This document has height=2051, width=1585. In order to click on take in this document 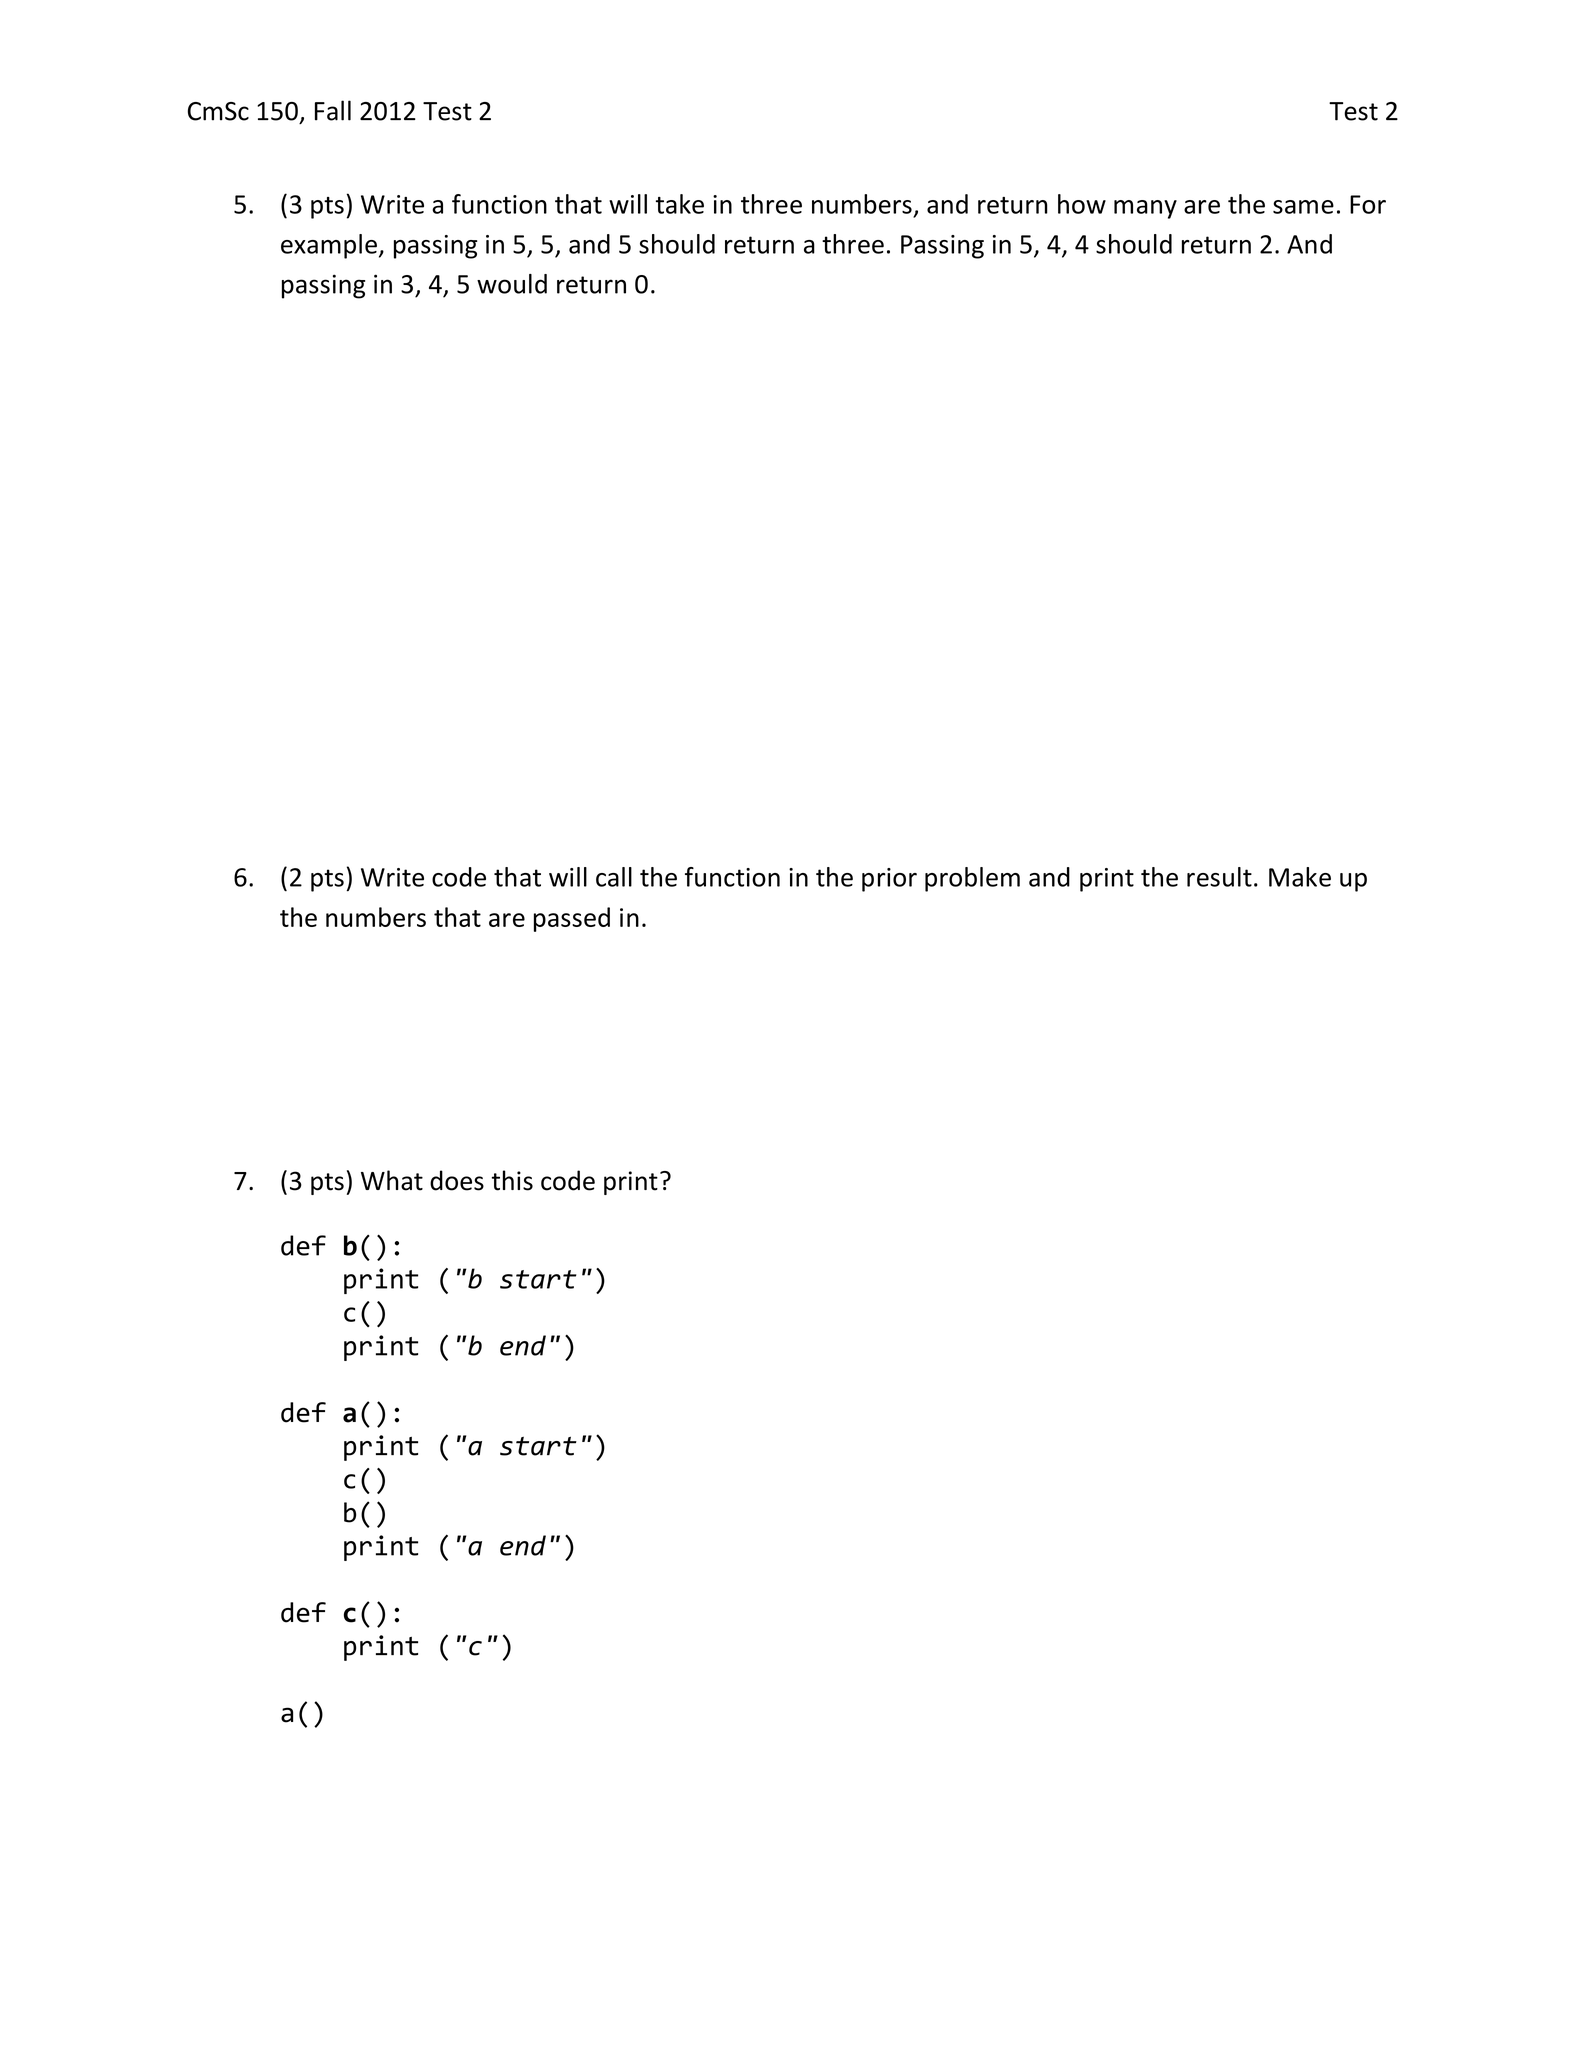, I will do `click(680, 204)`.
